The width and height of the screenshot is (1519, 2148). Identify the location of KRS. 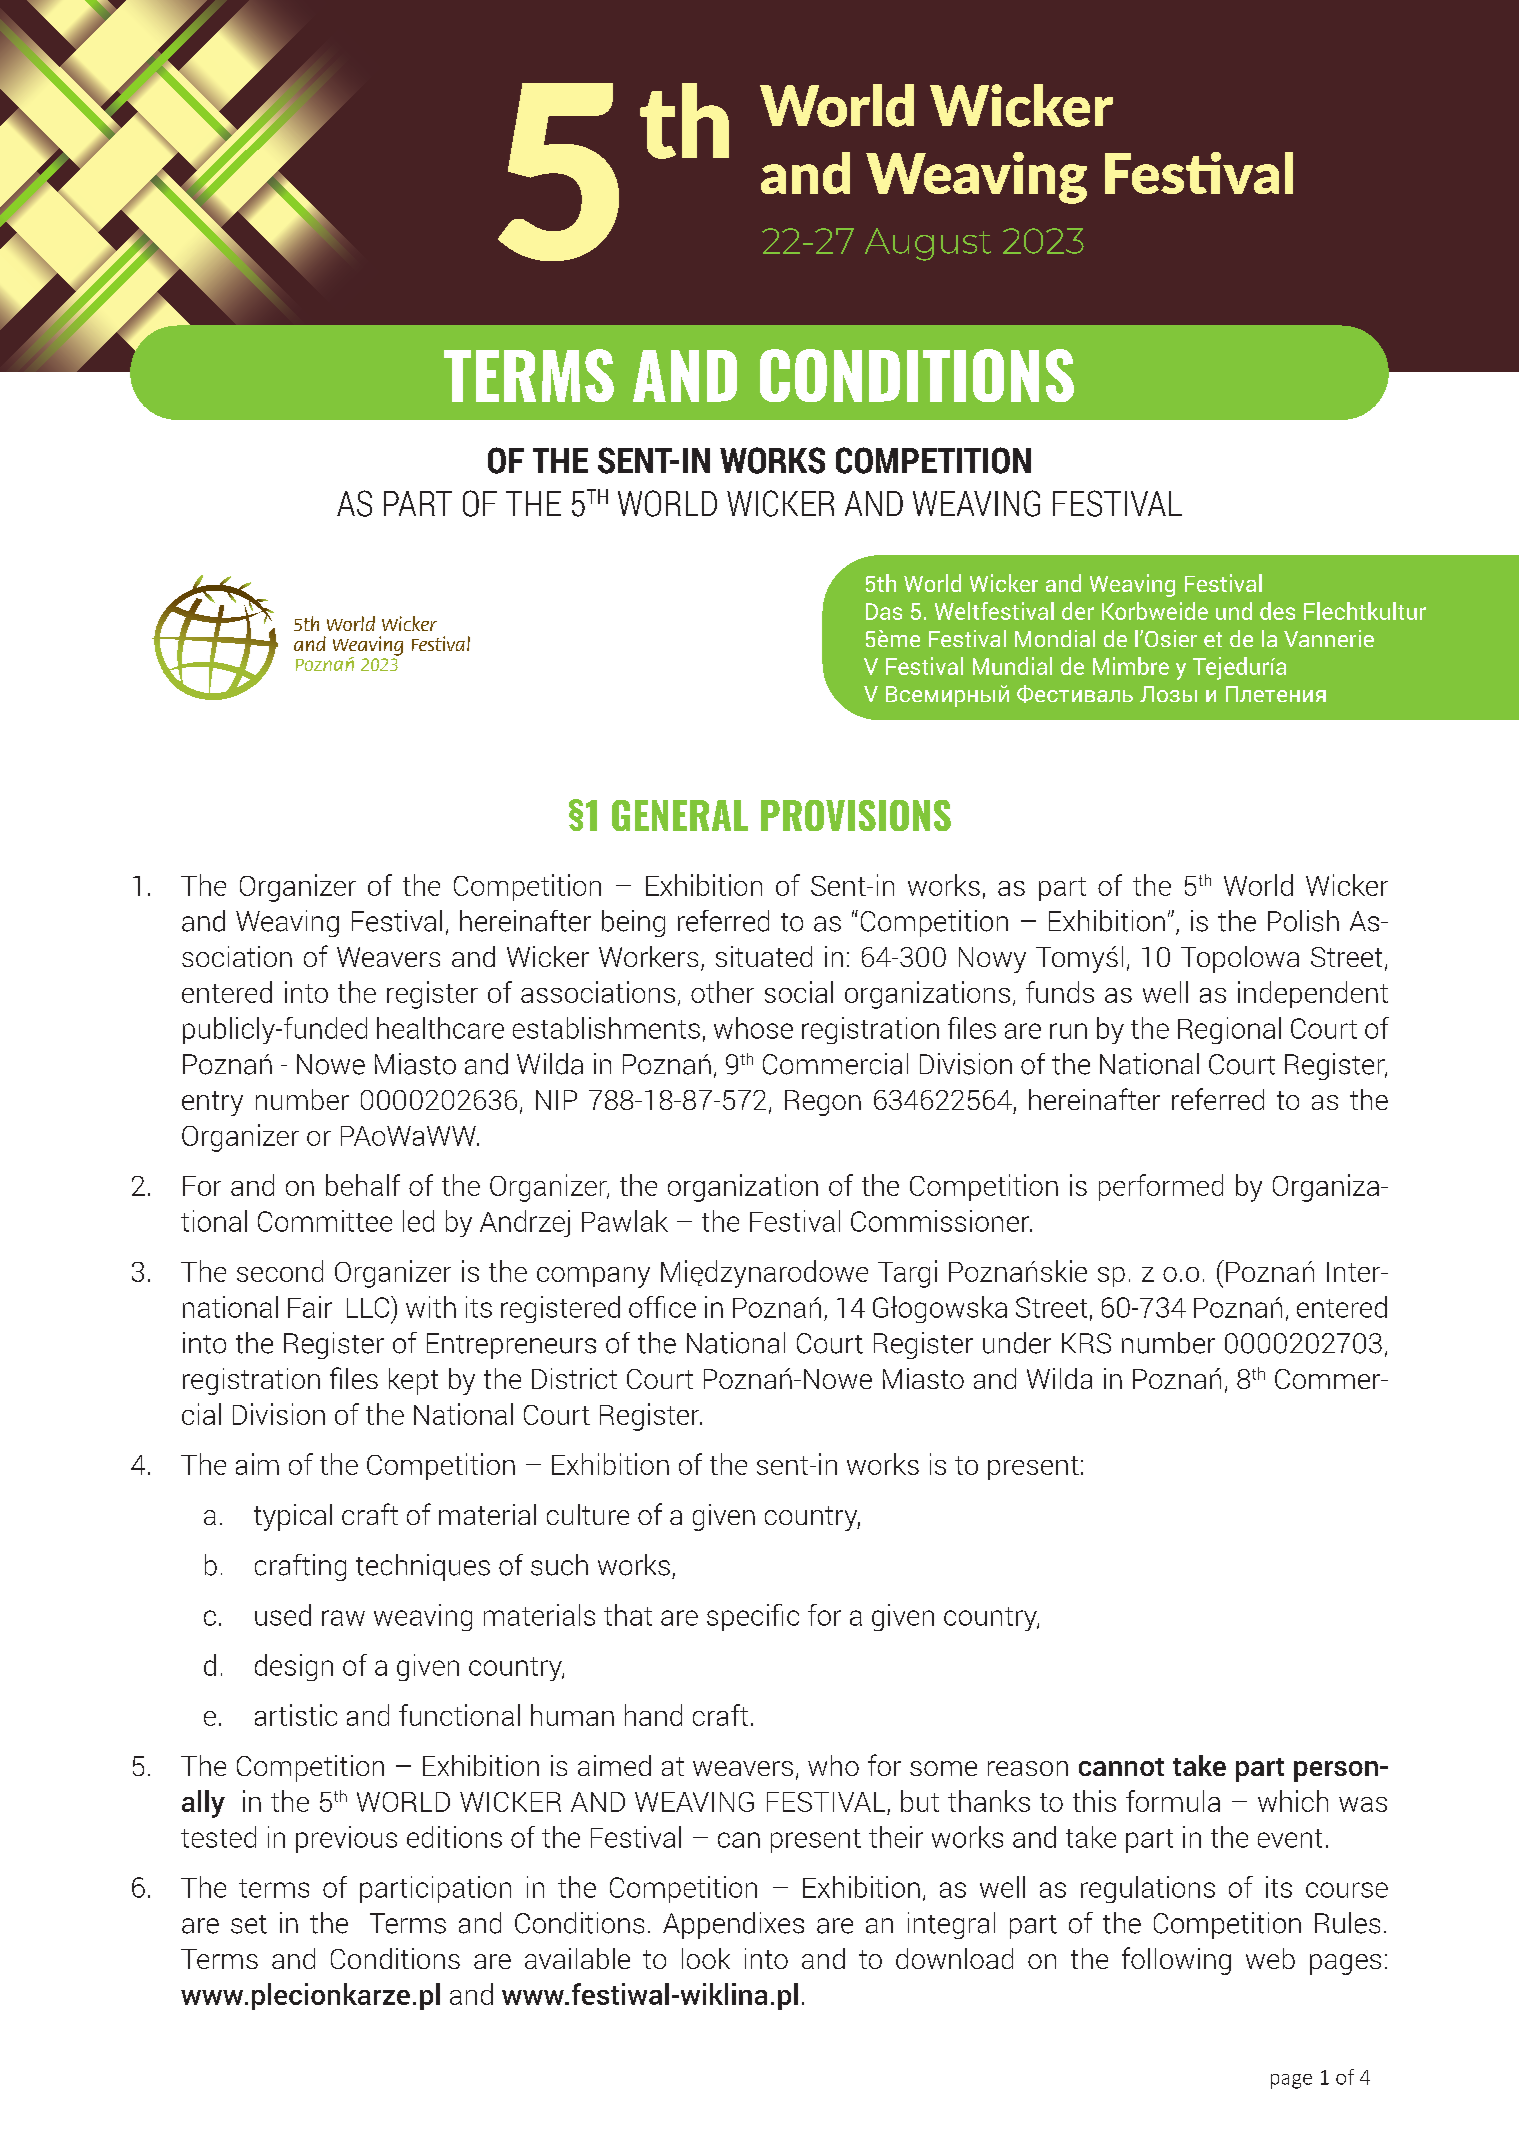
(1086, 1343).
